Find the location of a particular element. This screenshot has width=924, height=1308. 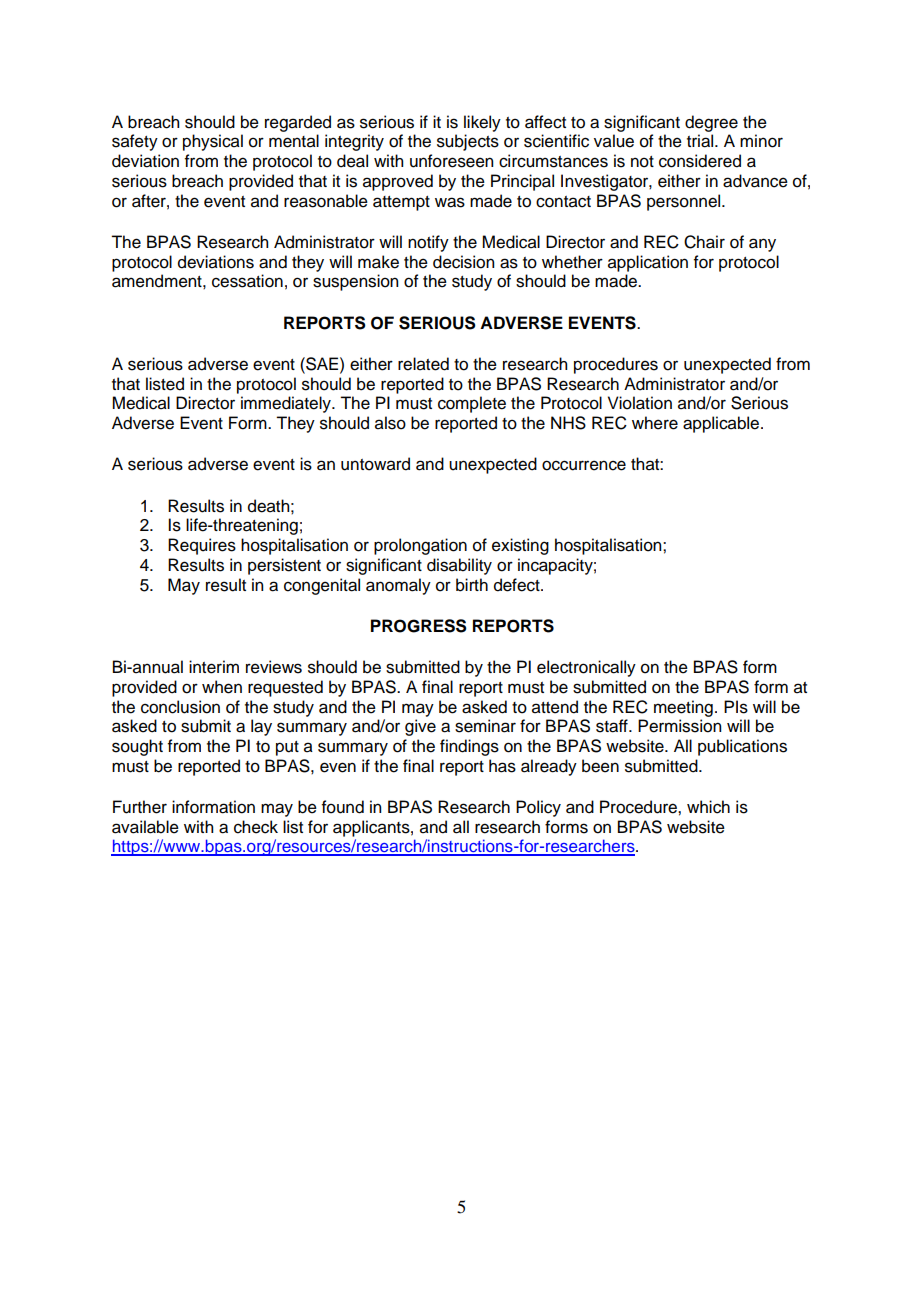

Requires is located at coordinates (202, 546).
